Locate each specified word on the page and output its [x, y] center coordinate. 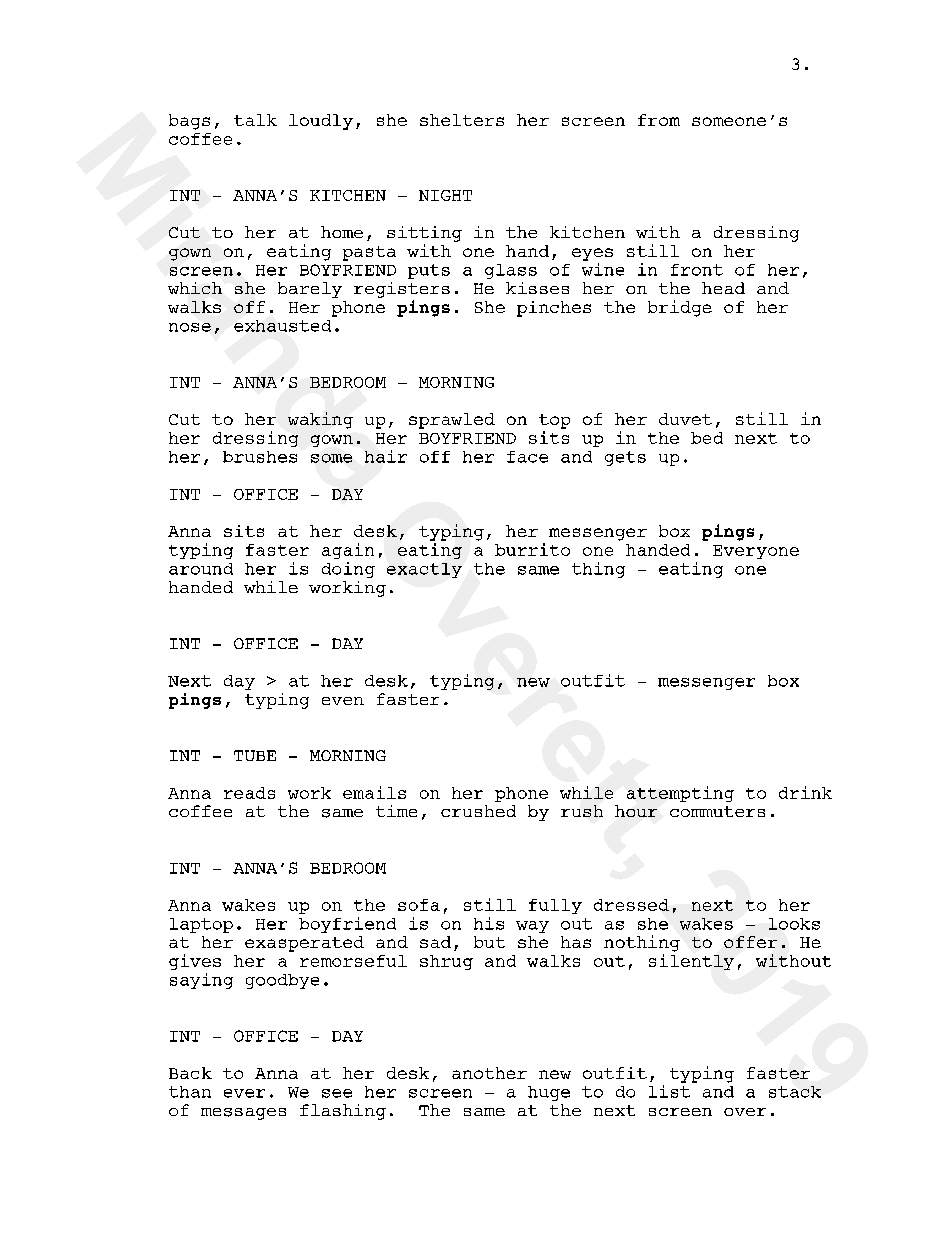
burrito [532, 549]
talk [255, 120]
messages [243, 1114]
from [659, 120]
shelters [462, 120]
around [201, 569]
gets [625, 458]
